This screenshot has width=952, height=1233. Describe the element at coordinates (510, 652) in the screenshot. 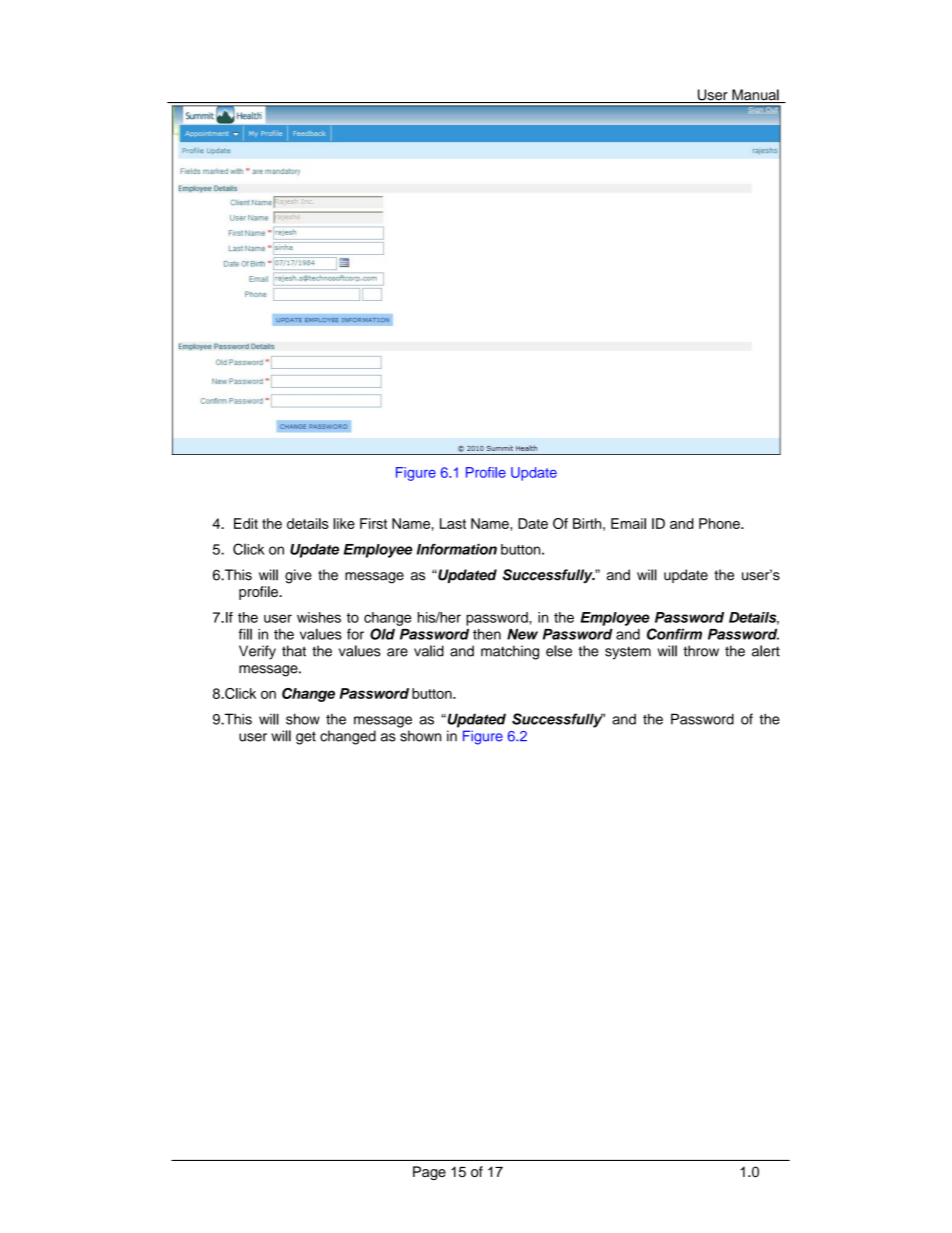

I see `matching` at that location.
